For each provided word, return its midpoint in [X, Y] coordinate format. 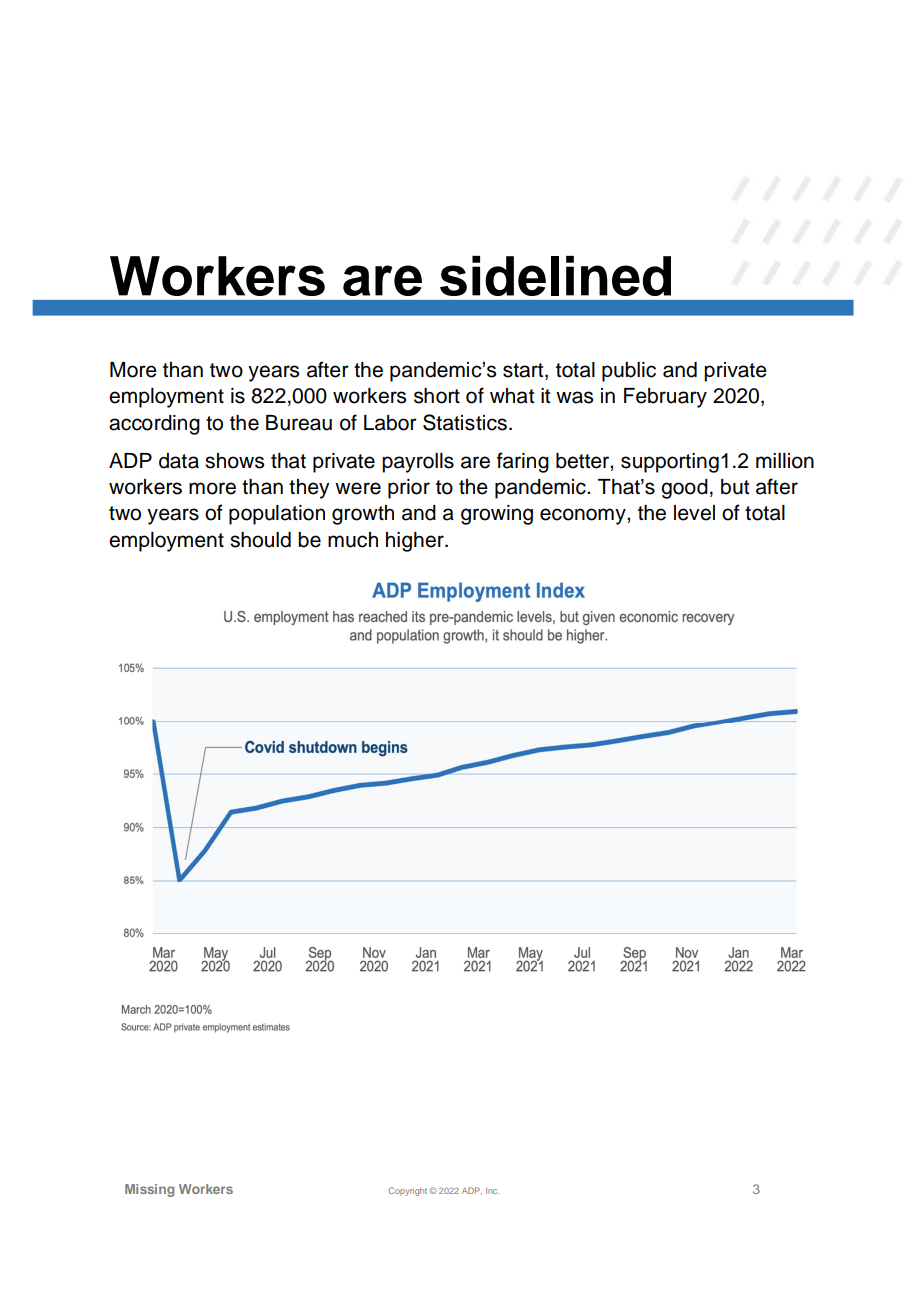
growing [497, 515]
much [353, 540]
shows [234, 461]
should [260, 540]
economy [584, 516]
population [277, 515]
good [684, 489]
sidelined [555, 276]
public [629, 372]
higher [416, 542]
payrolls [418, 463]
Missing [149, 1190]
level [694, 513]
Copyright [409, 1191]
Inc [493, 1190]
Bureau [299, 423]
